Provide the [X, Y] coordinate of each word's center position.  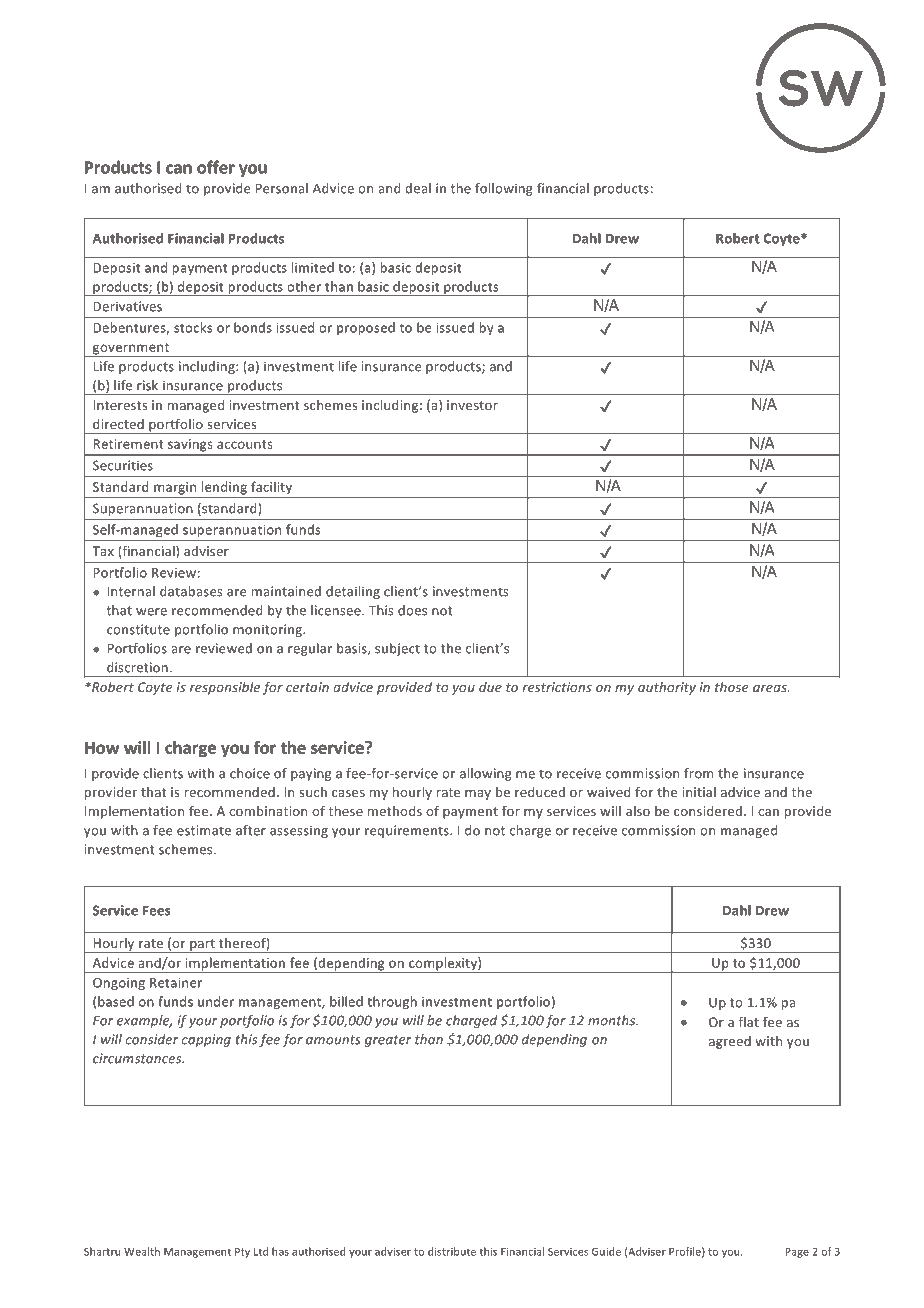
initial [699, 792]
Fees [156, 910]
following [504, 189]
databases [191, 591]
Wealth [142, 1251]
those [732, 687]
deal [418, 188]
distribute [452, 1251]
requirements [408, 831]
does [412, 610]
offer [216, 167]
